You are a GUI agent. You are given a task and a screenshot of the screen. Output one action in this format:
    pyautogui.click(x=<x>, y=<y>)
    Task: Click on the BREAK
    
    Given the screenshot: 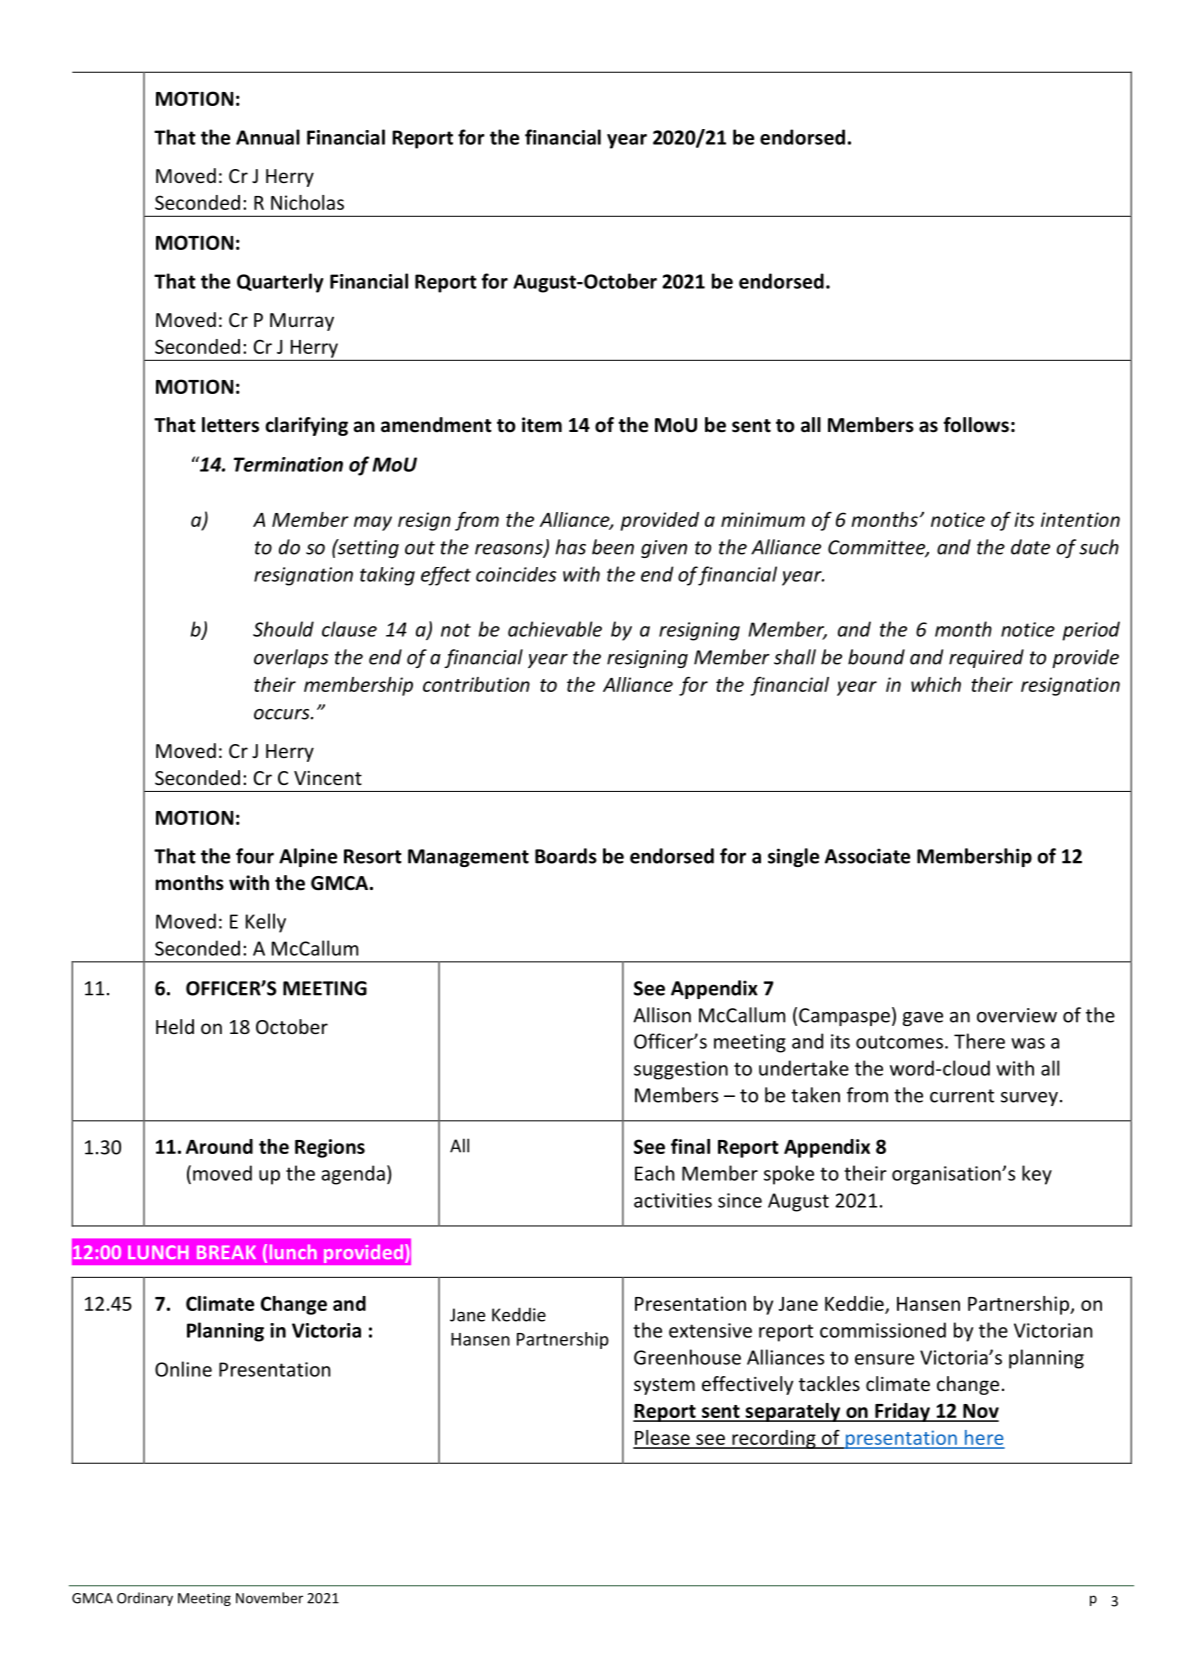 What is the action you would take?
    pyautogui.click(x=226, y=1252)
